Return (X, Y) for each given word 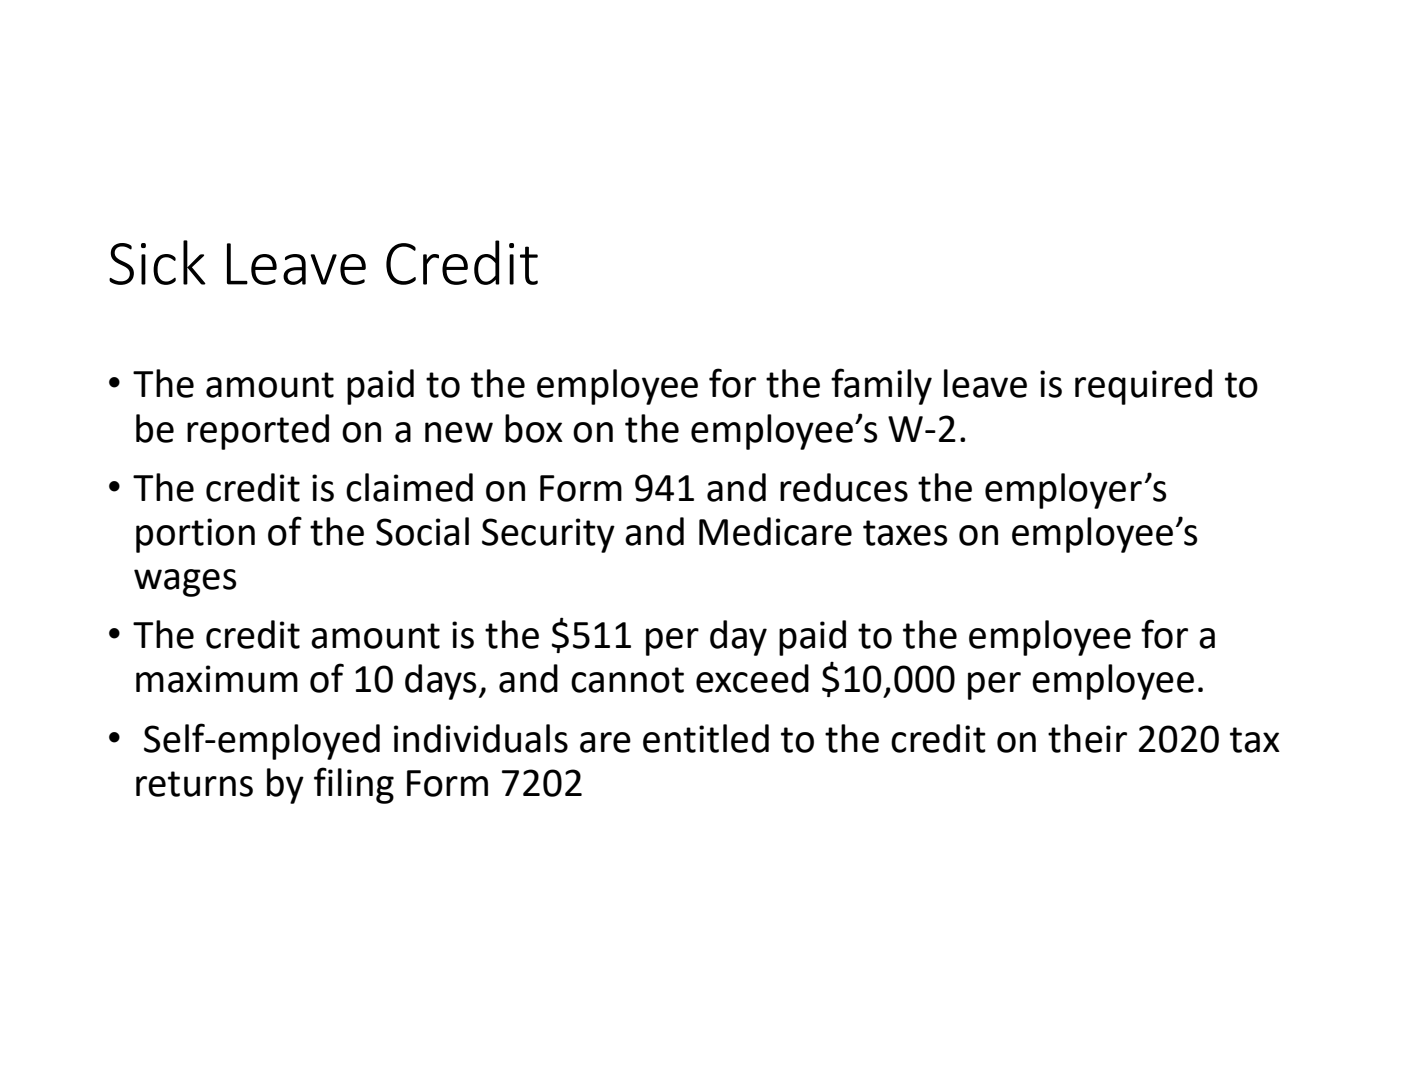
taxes (905, 533)
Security (548, 535)
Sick (157, 262)
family (881, 386)
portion (195, 535)
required (1143, 387)
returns (194, 784)
